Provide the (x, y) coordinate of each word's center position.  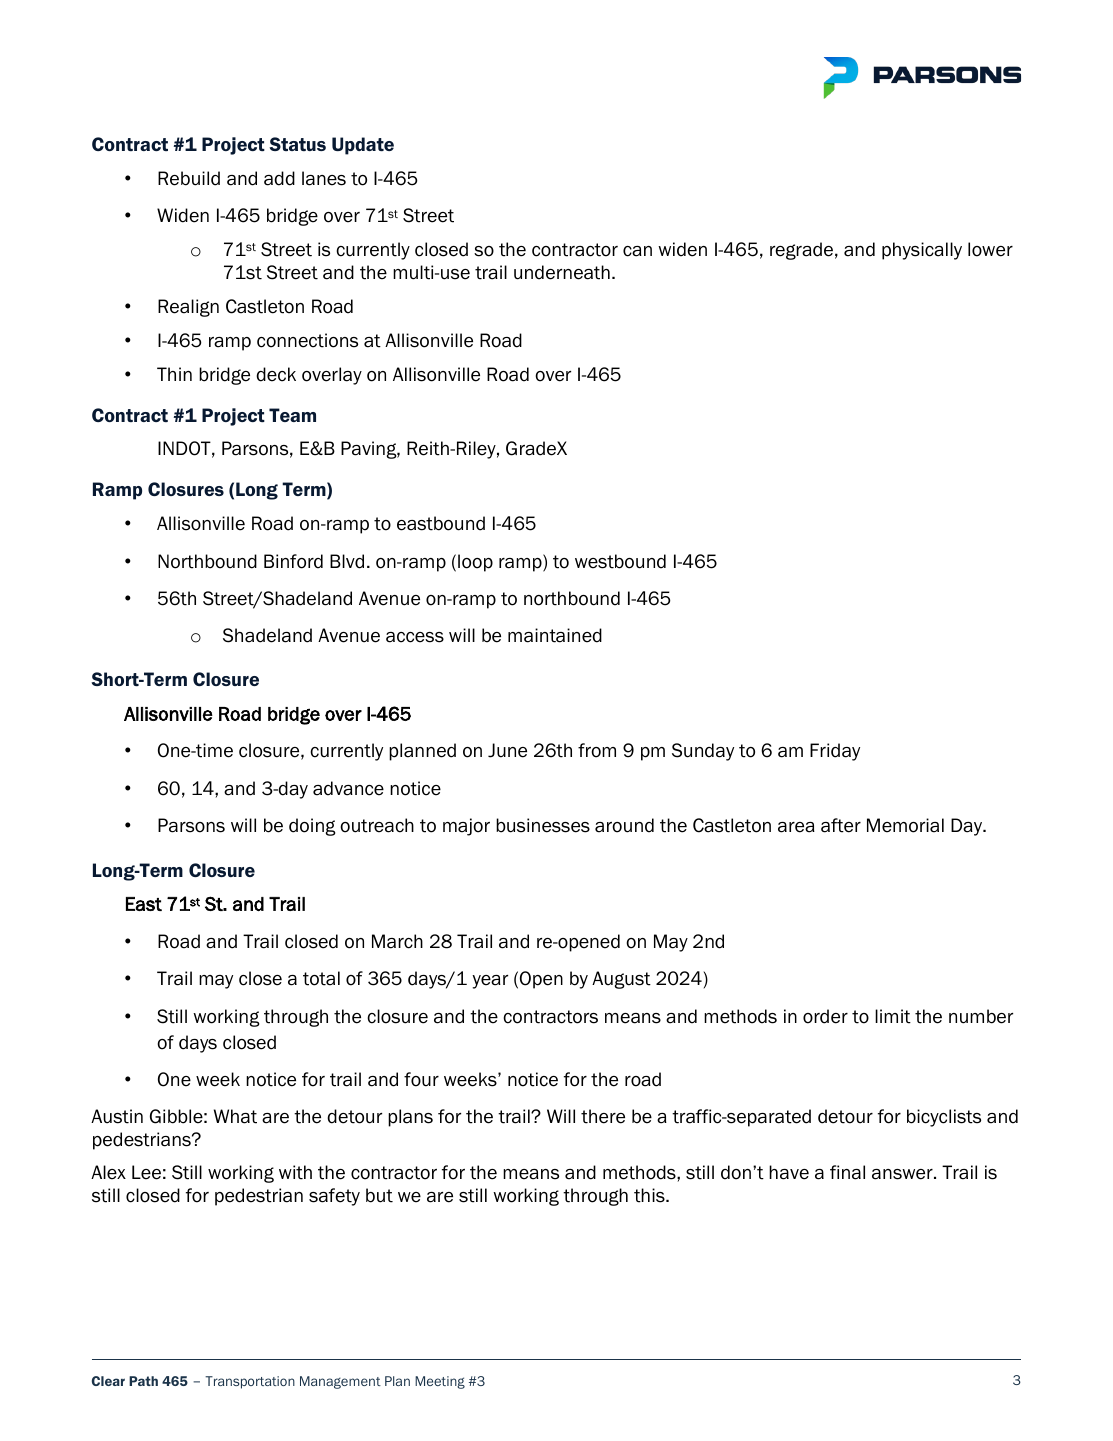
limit (893, 1016)
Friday (835, 752)
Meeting (440, 1382)
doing (312, 827)
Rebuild (189, 178)
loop (475, 563)
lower (990, 249)
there (603, 1116)
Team (292, 415)
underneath (562, 272)
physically (922, 251)
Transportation (250, 1382)
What (235, 1116)
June (507, 750)
